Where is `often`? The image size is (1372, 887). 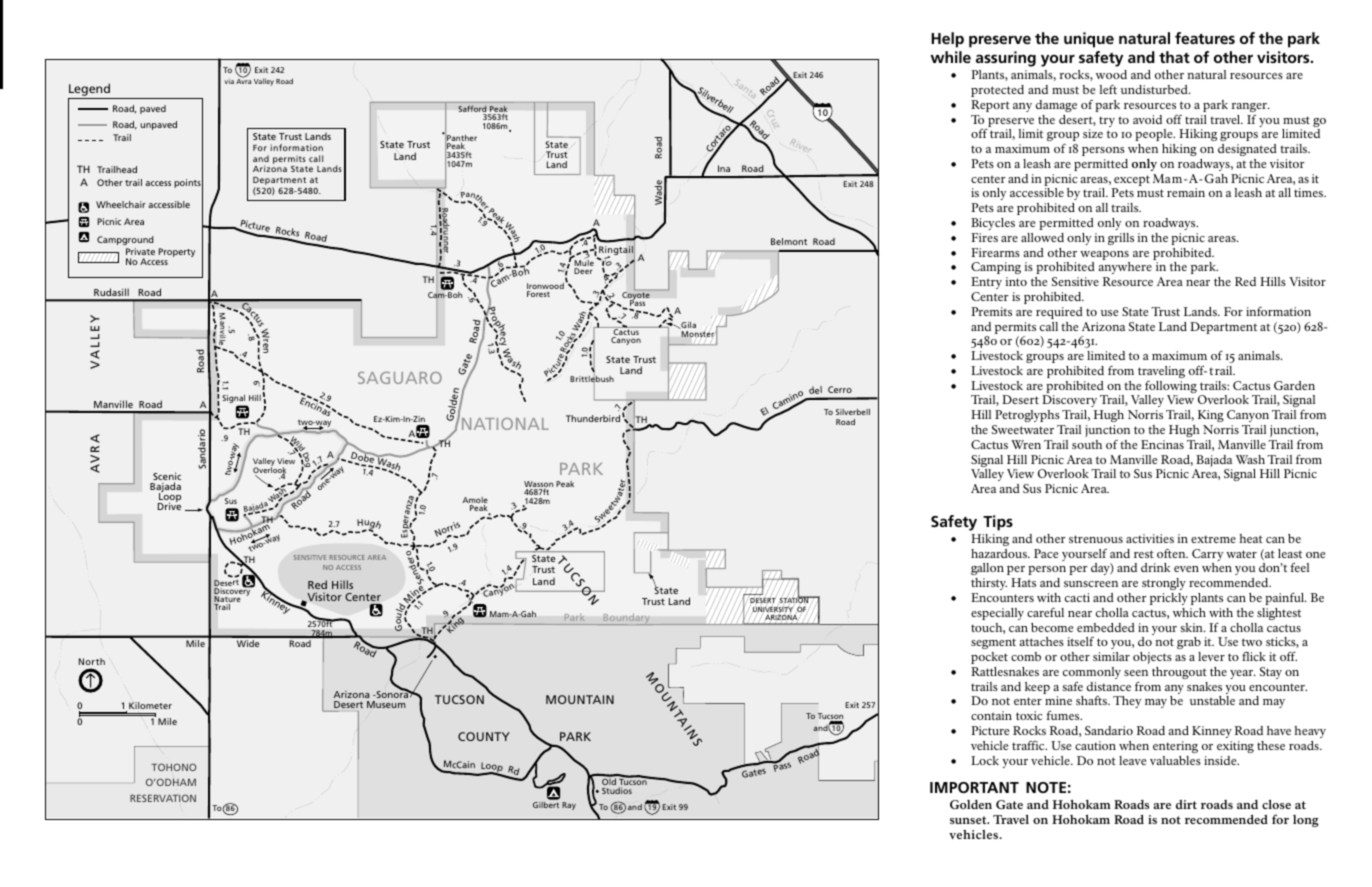
often is located at coordinates (1172, 553).
